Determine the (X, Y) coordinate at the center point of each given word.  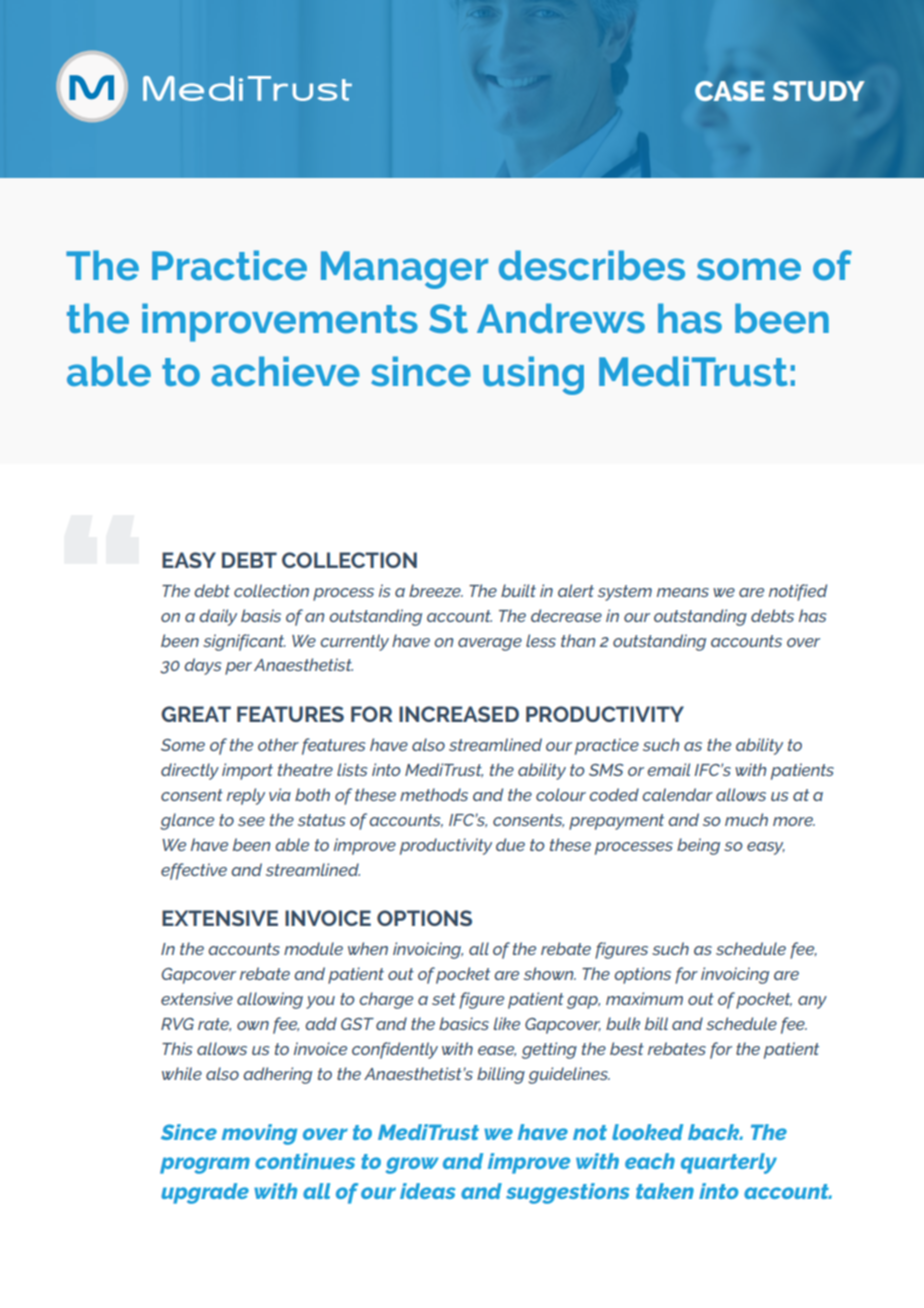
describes (592, 265)
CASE (730, 91)
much (746, 819)
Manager (404, 270)
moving (259, 1134)
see (251, 821)
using (533, 375)
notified (798, 592)
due (510, 844)
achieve (285, 371)
